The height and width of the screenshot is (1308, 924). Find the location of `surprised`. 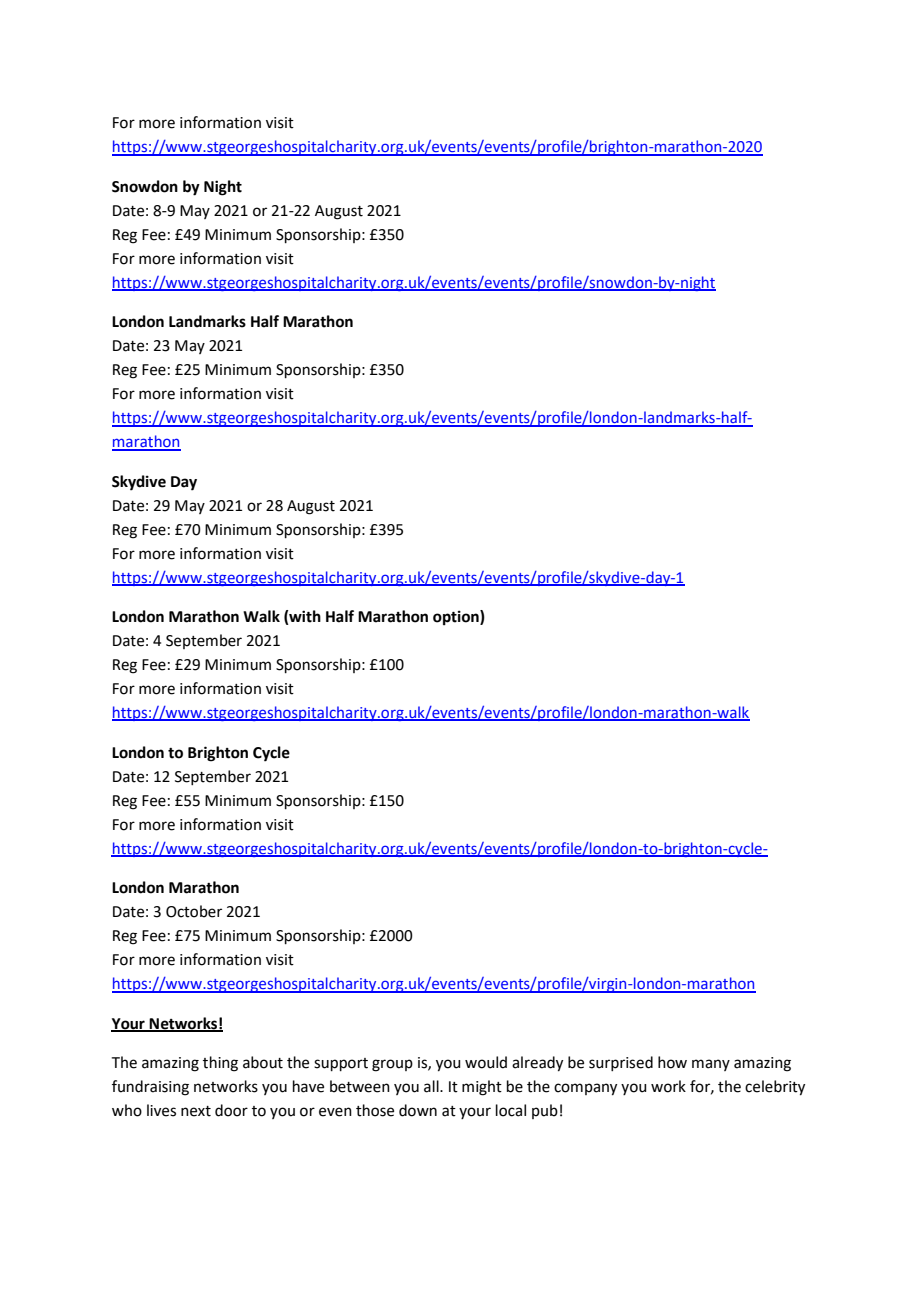

surprised is located at coordinates (621, 1063).
